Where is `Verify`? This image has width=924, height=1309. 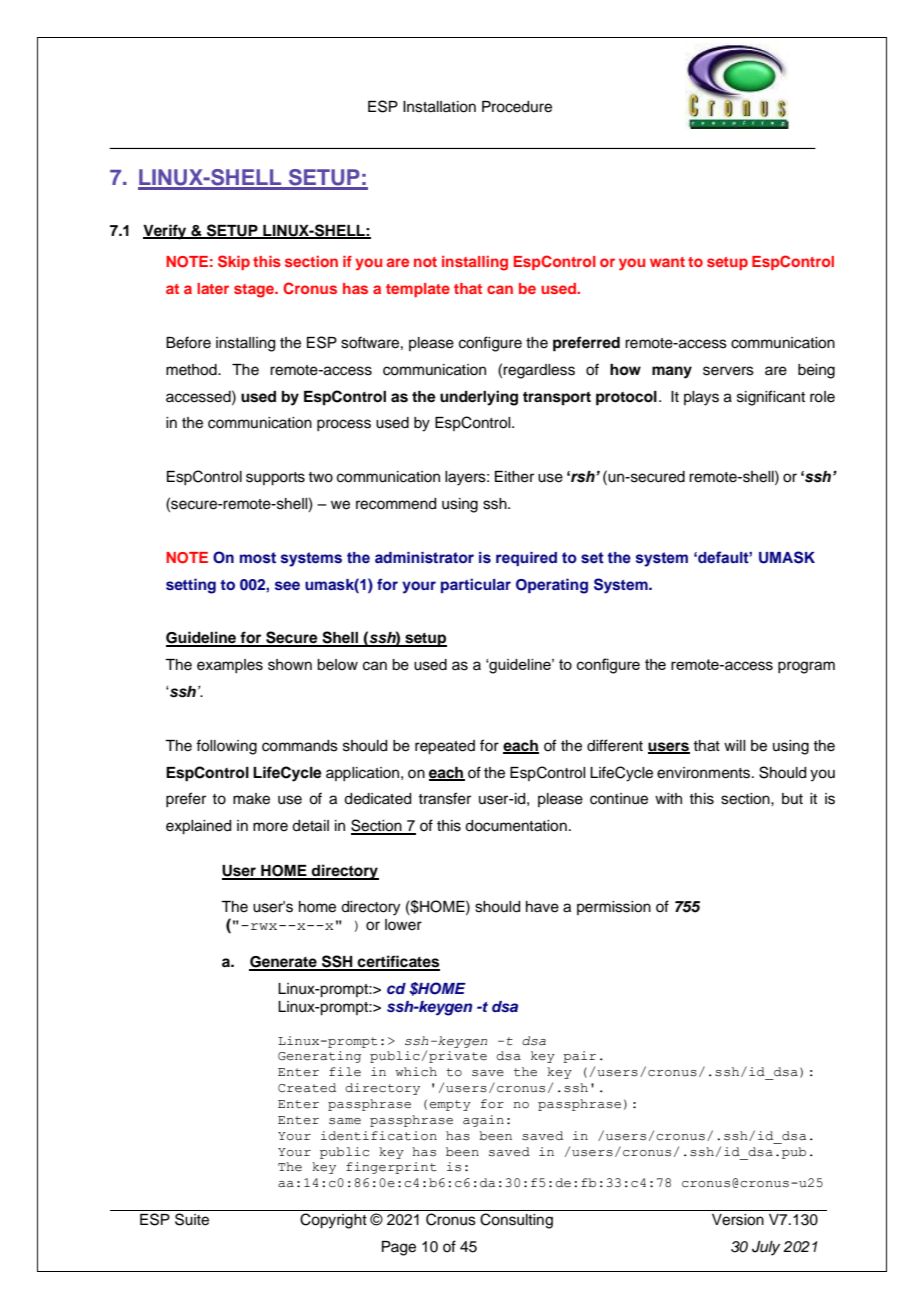 Verify is located at coordinates (166, 232).
